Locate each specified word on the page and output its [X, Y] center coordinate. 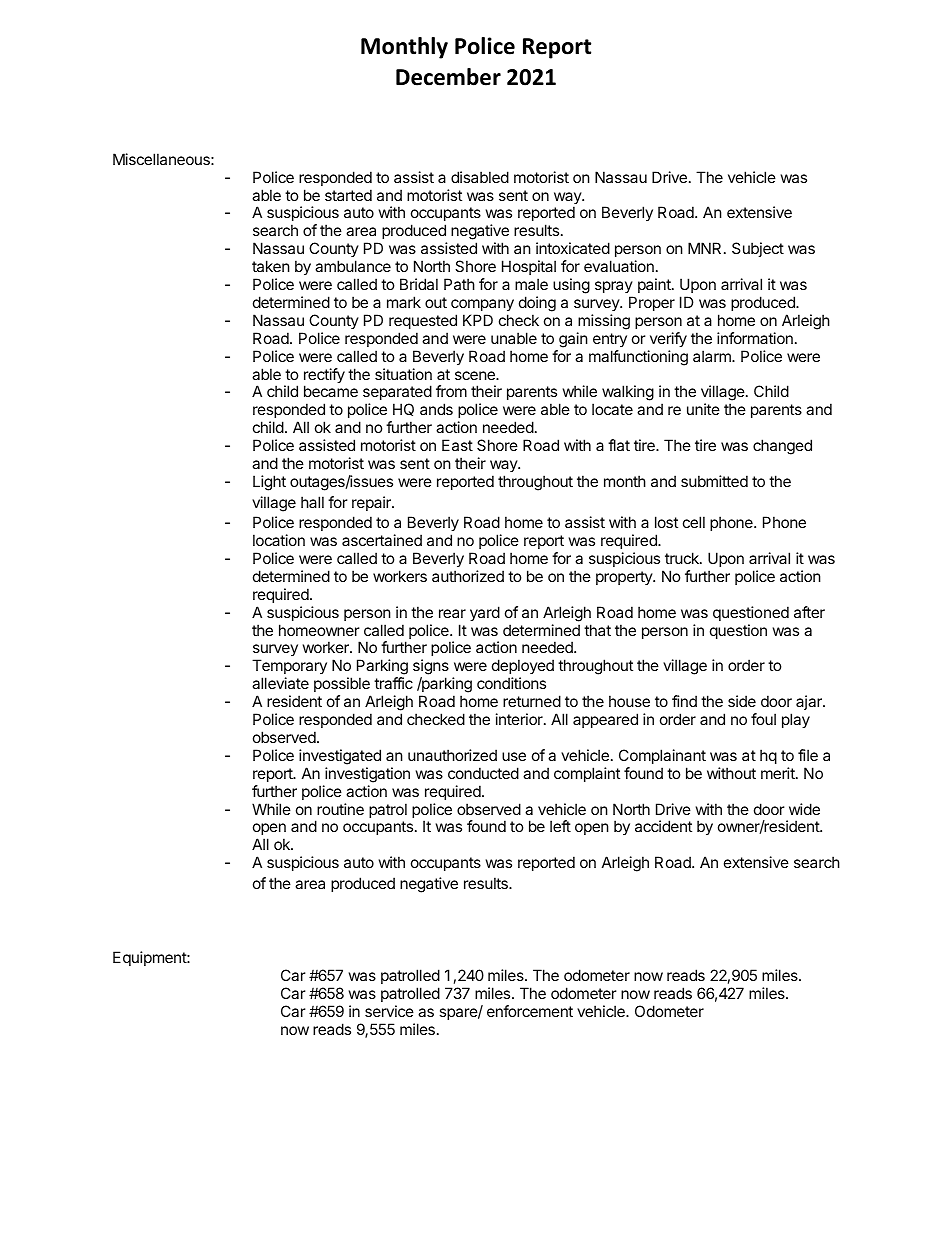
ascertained [382, 540]
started [348, 195]
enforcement [530, 1011]
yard [485, 613]
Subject [758, 249]
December [448, 77]
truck [683, 558]
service [389, 1011]
